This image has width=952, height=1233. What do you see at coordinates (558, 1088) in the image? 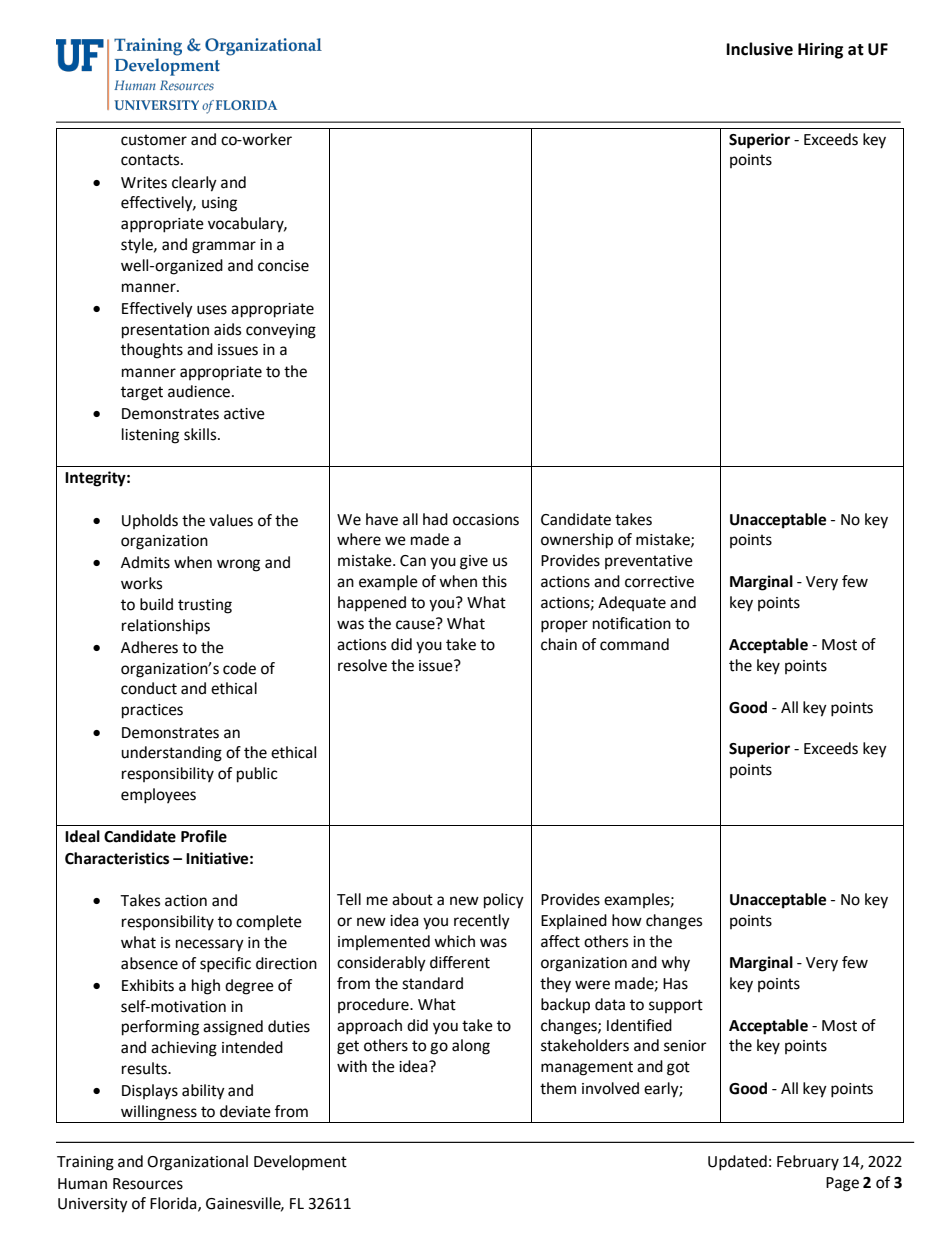
I see `them` at bounding box center [558, 1088].
